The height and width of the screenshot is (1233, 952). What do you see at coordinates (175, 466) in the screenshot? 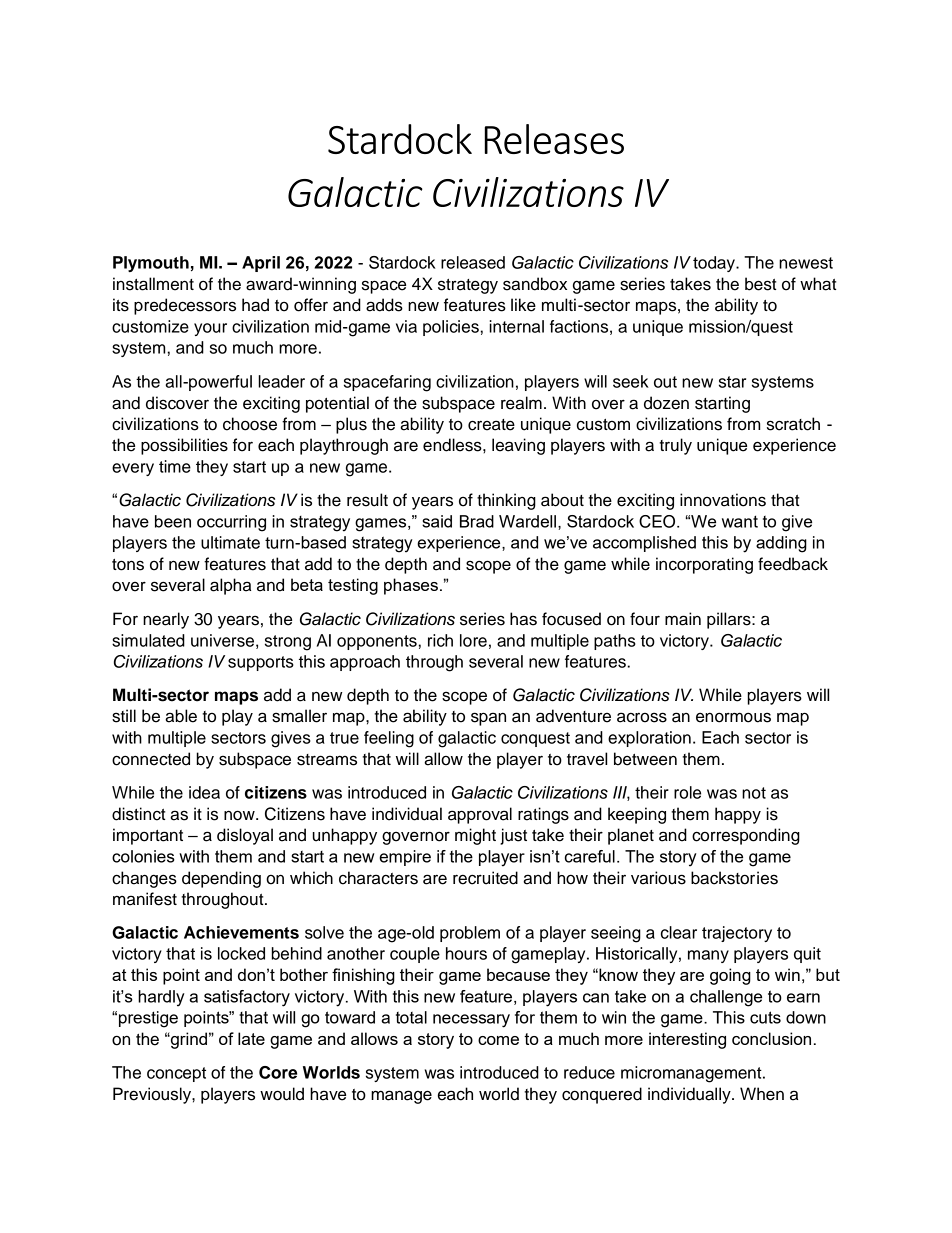
I see `time` at bounding box center [175, 466].
